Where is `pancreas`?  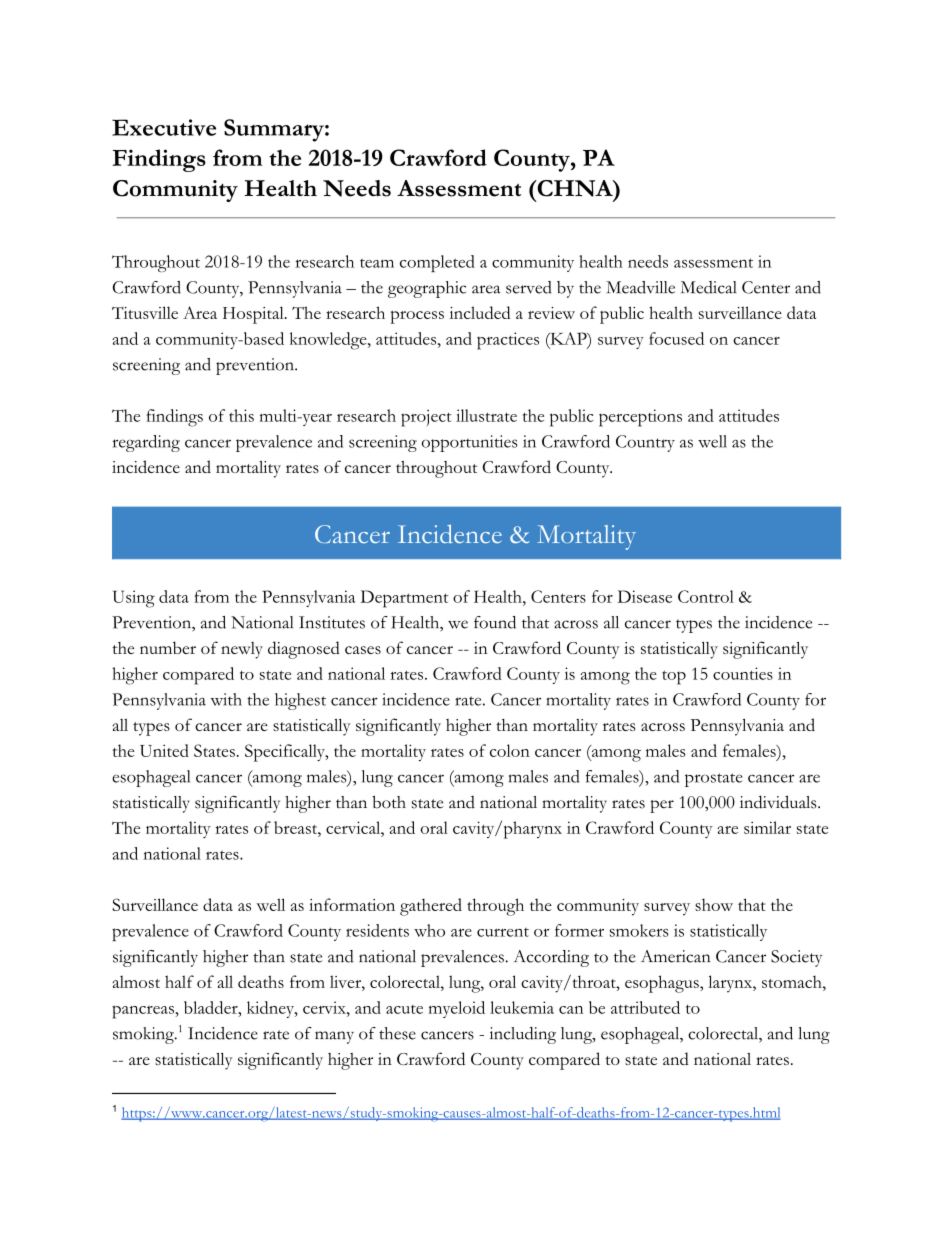
pancreas is located at coordinates (143, 1012).
